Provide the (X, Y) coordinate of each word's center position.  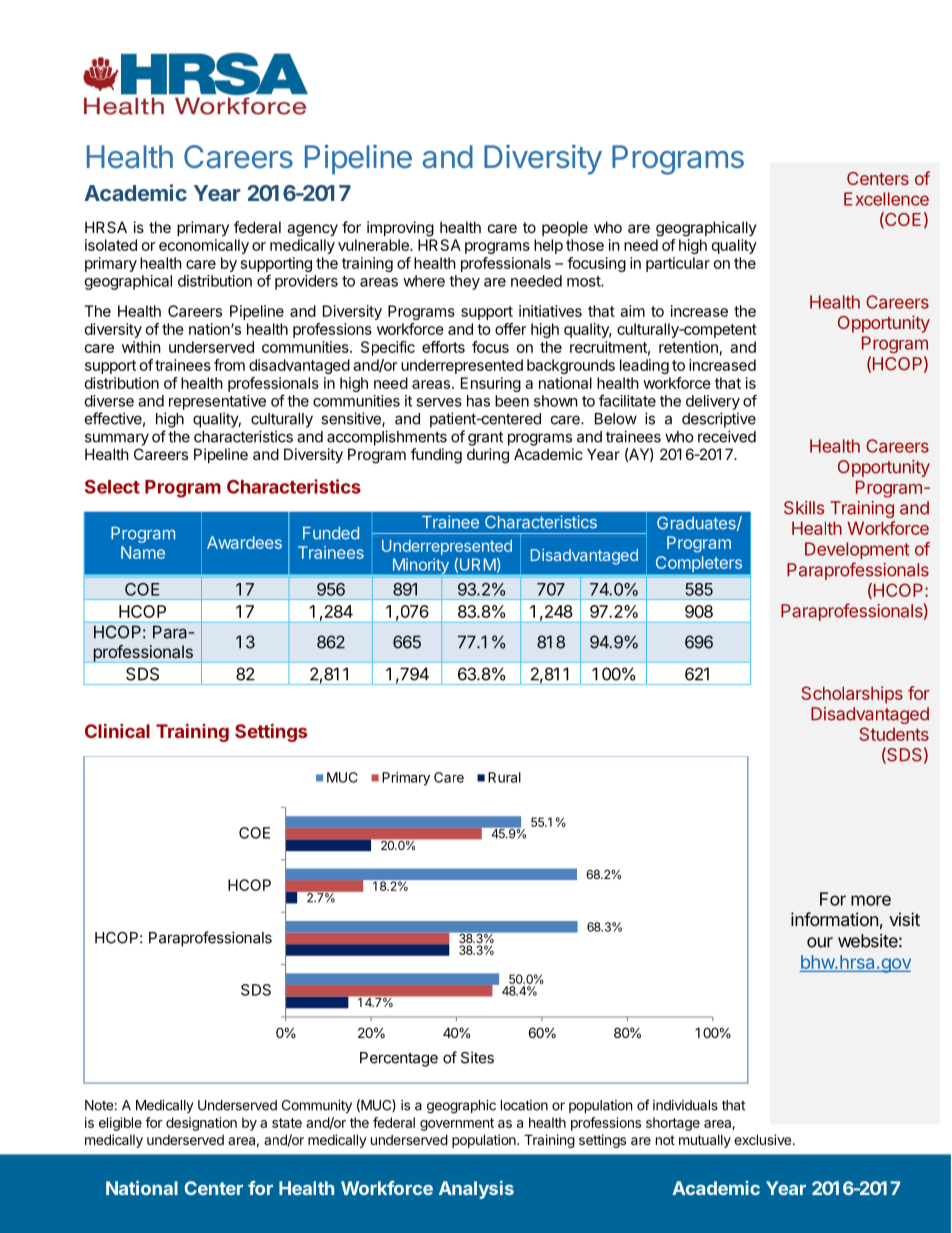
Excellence (886, 199)
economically (204, 246)
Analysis (476, 1190)
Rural (504, 777)
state (287, 1123)
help (548, 246)
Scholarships (852, 694)
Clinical (117, 731)
